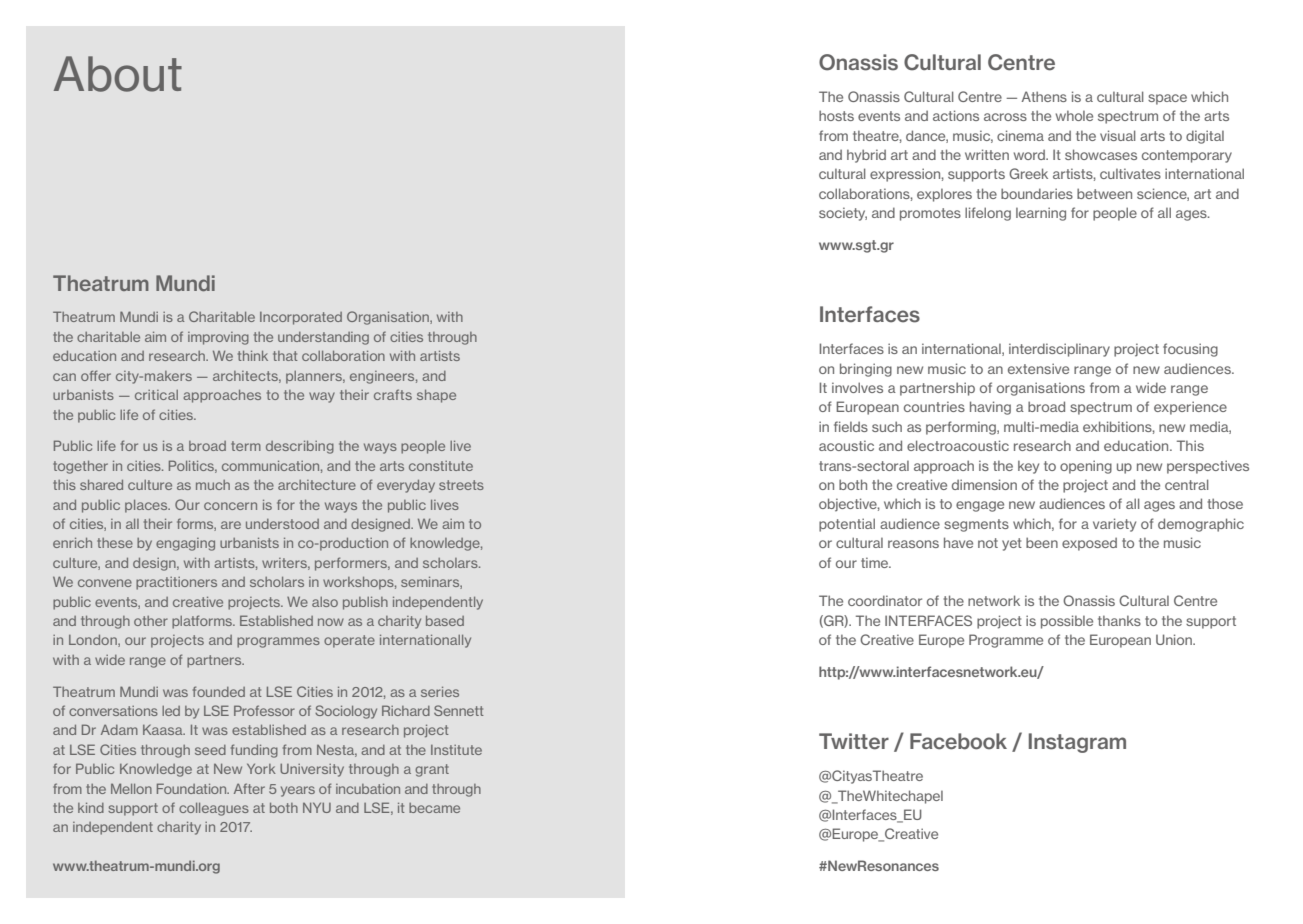 The image size is (1303, 924). Describe the element at coordinates (118, 74) in the screenshot. I see `About` at that location.
